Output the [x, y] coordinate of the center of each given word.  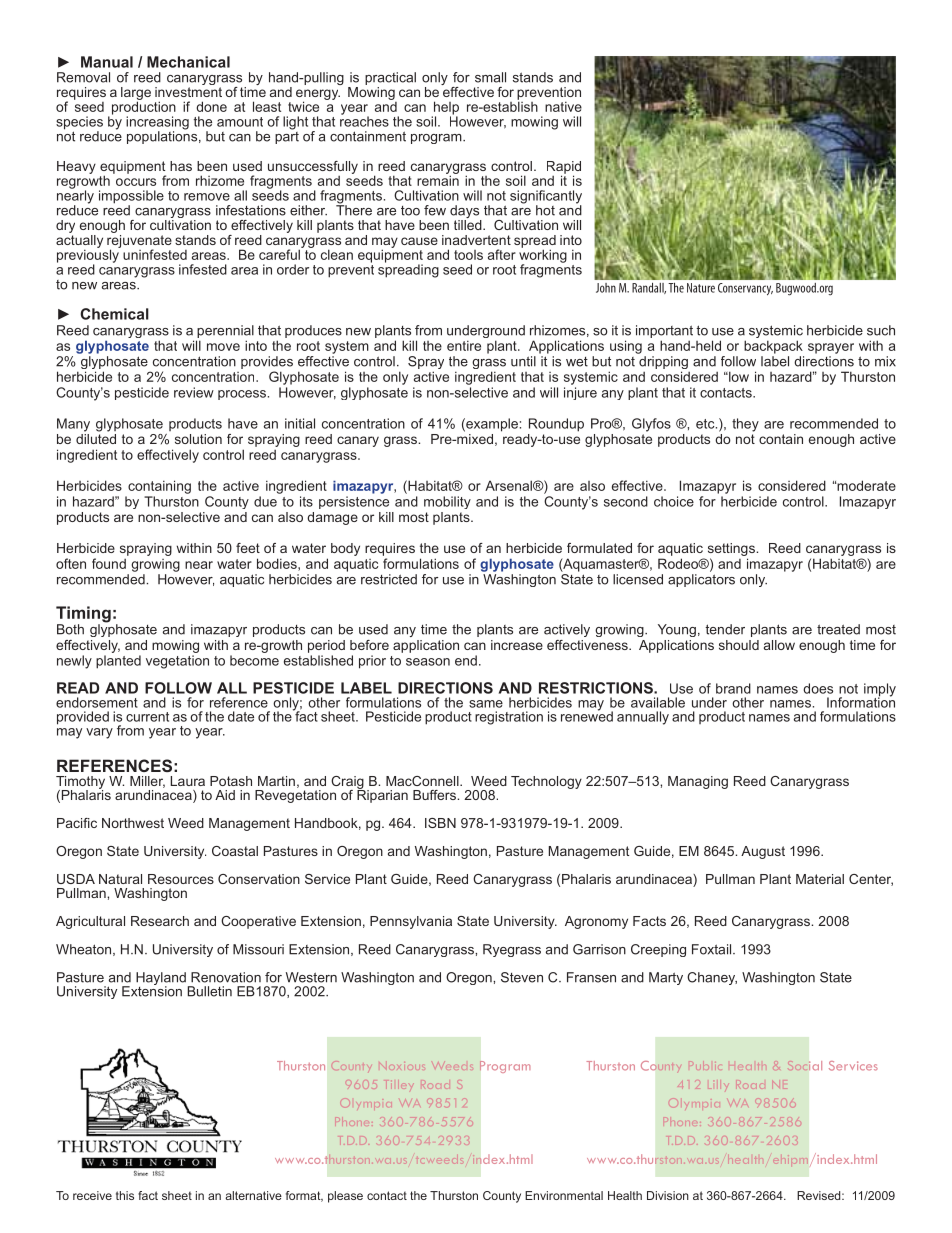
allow [779, 645]
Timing [83, 615]
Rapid [564, 168]
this [125, 1195]
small [490, 77]
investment [188, 90]
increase [517, 645]
